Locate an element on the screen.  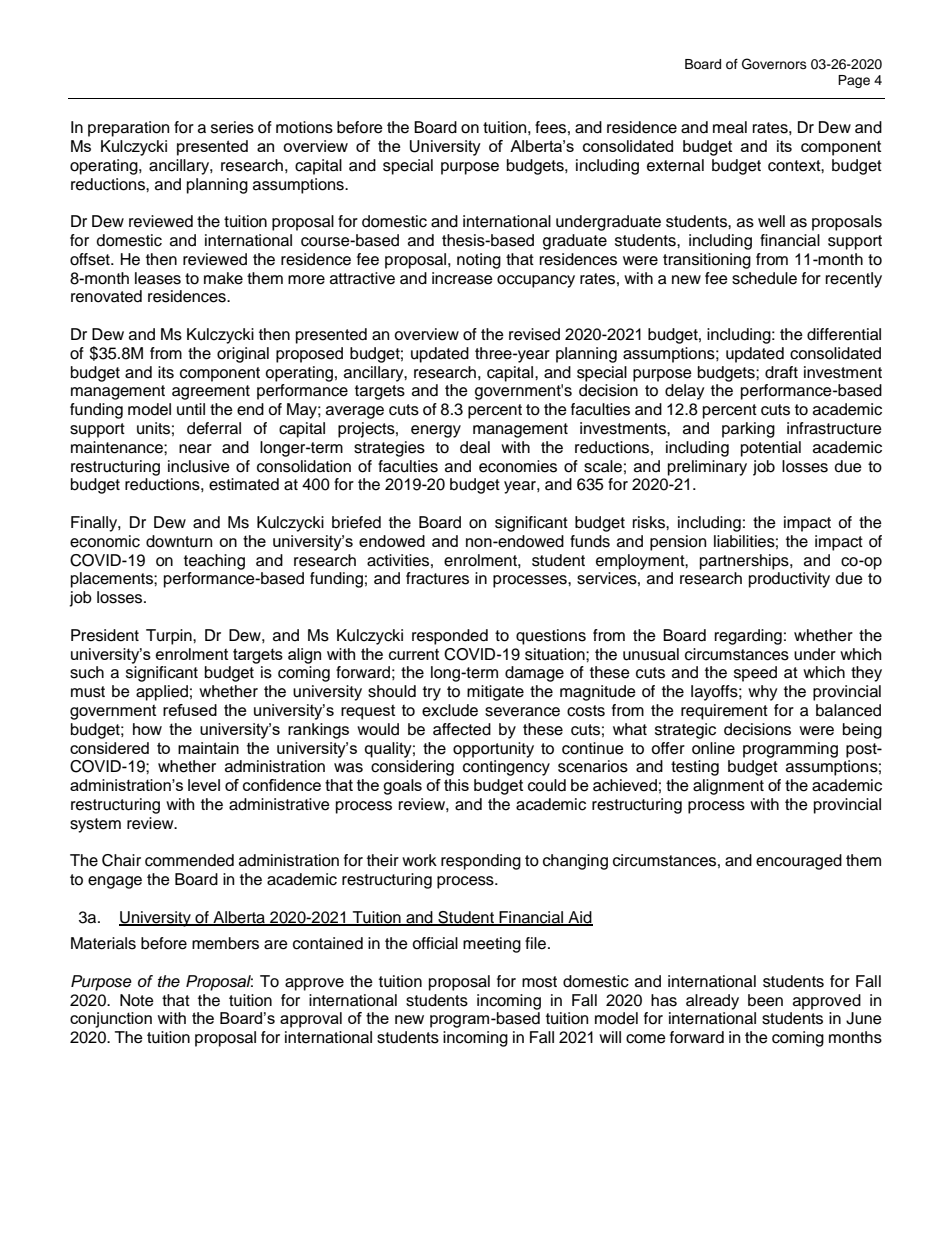
most is located at coordinates (539, 982).
